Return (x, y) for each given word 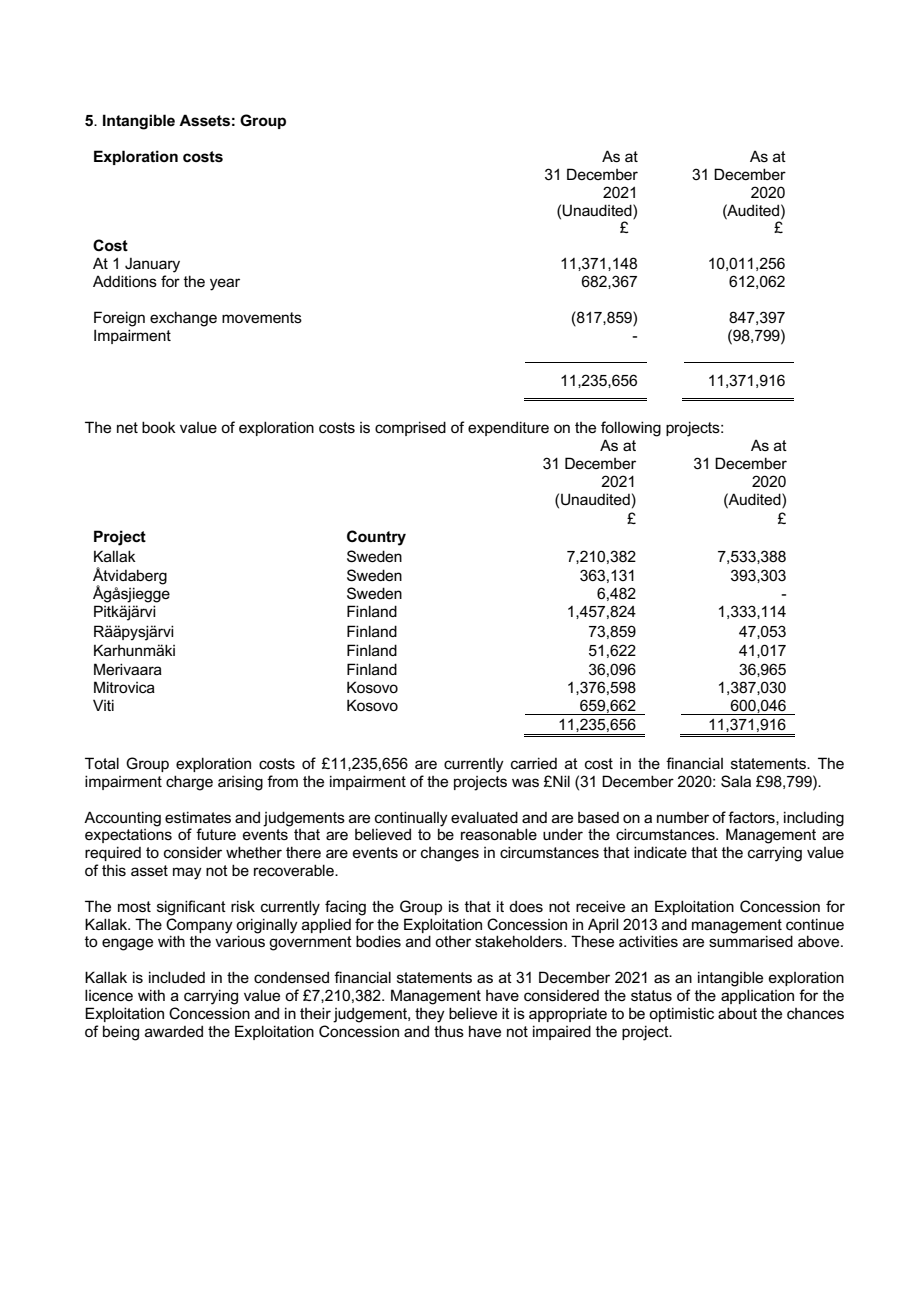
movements (262, 317)
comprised (410, 428)
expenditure (508, 428)
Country (376, 538)
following (631, 429)
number (683, 817)
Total (102, 763)
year (225, 284)
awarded (174, 1031)
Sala (736, 781)
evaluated (484, 817)
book (159, 427)
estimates (198, 817)
